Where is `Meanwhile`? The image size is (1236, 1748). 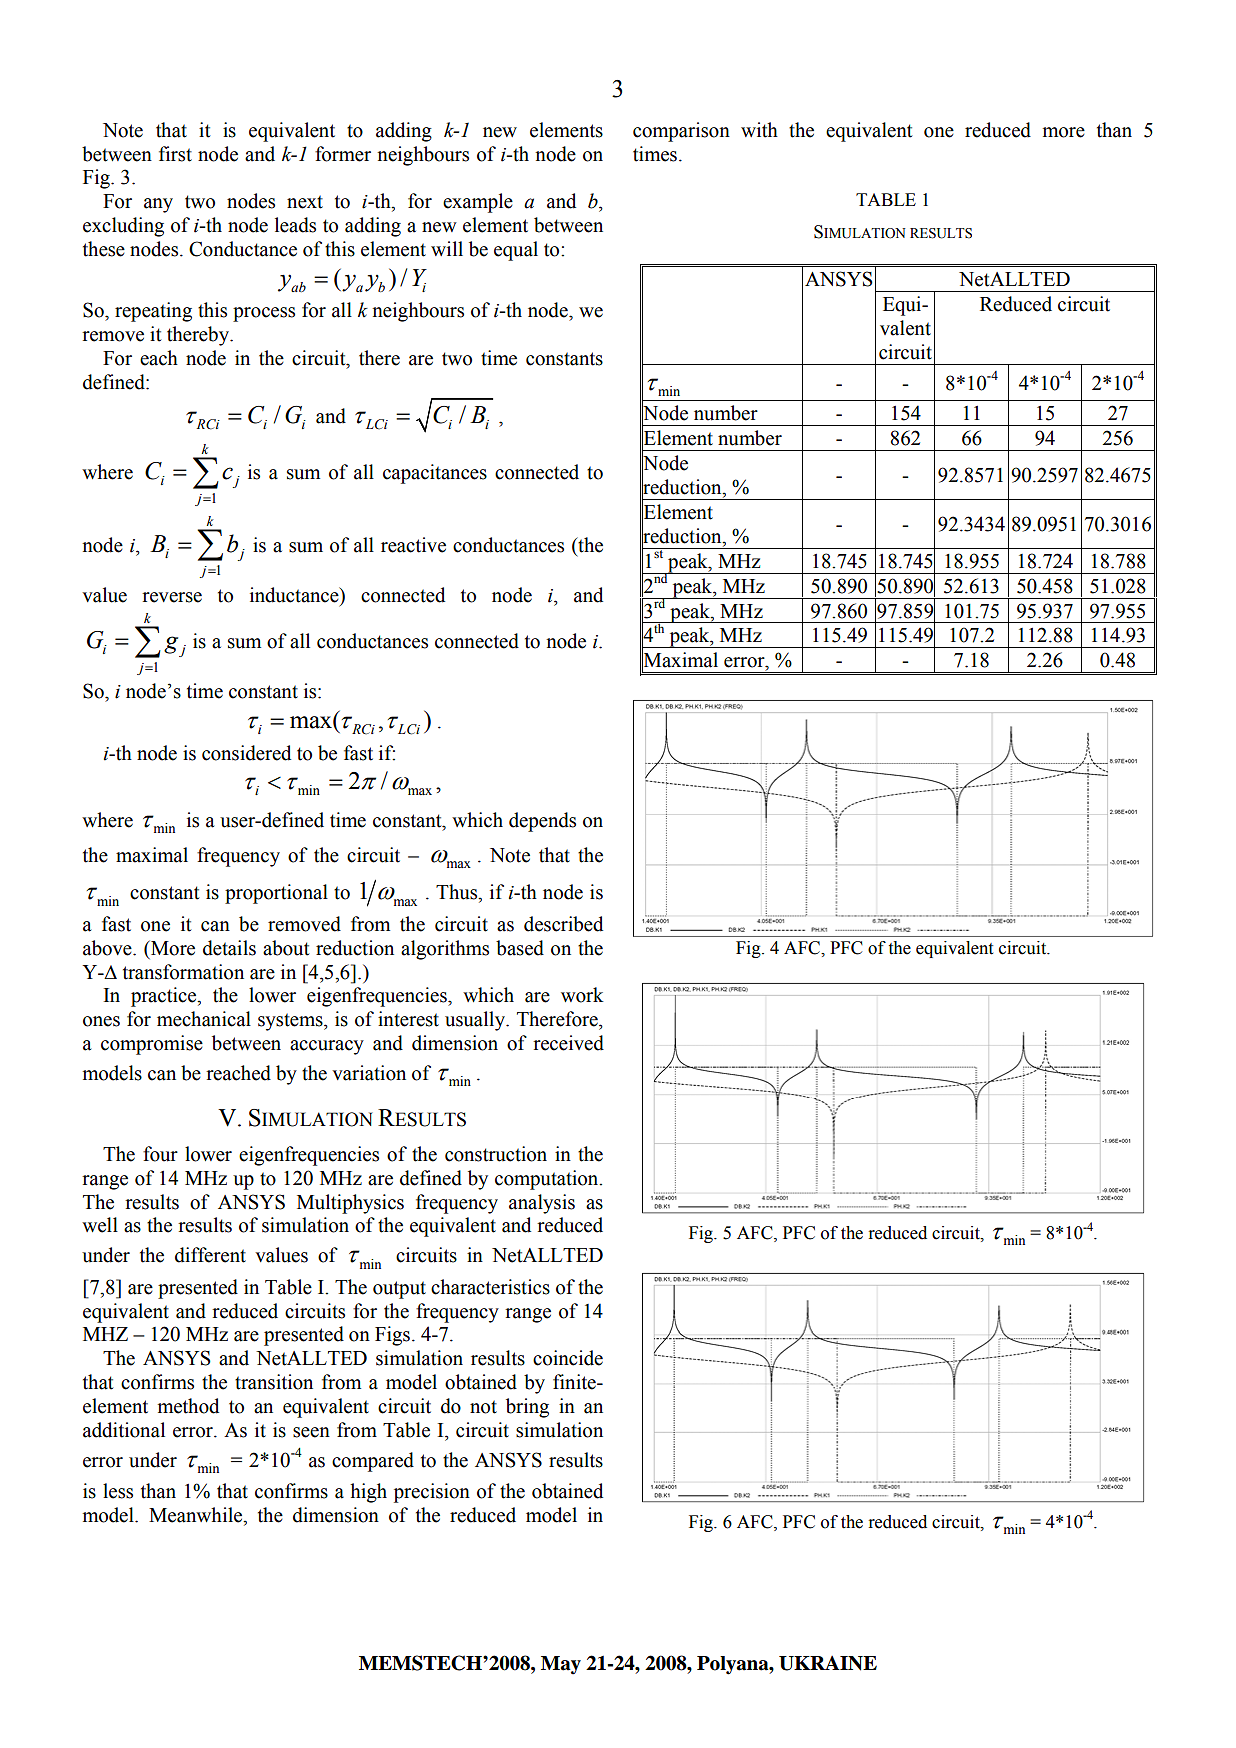
Meanwhile is located at coordinates (197, 1516).
